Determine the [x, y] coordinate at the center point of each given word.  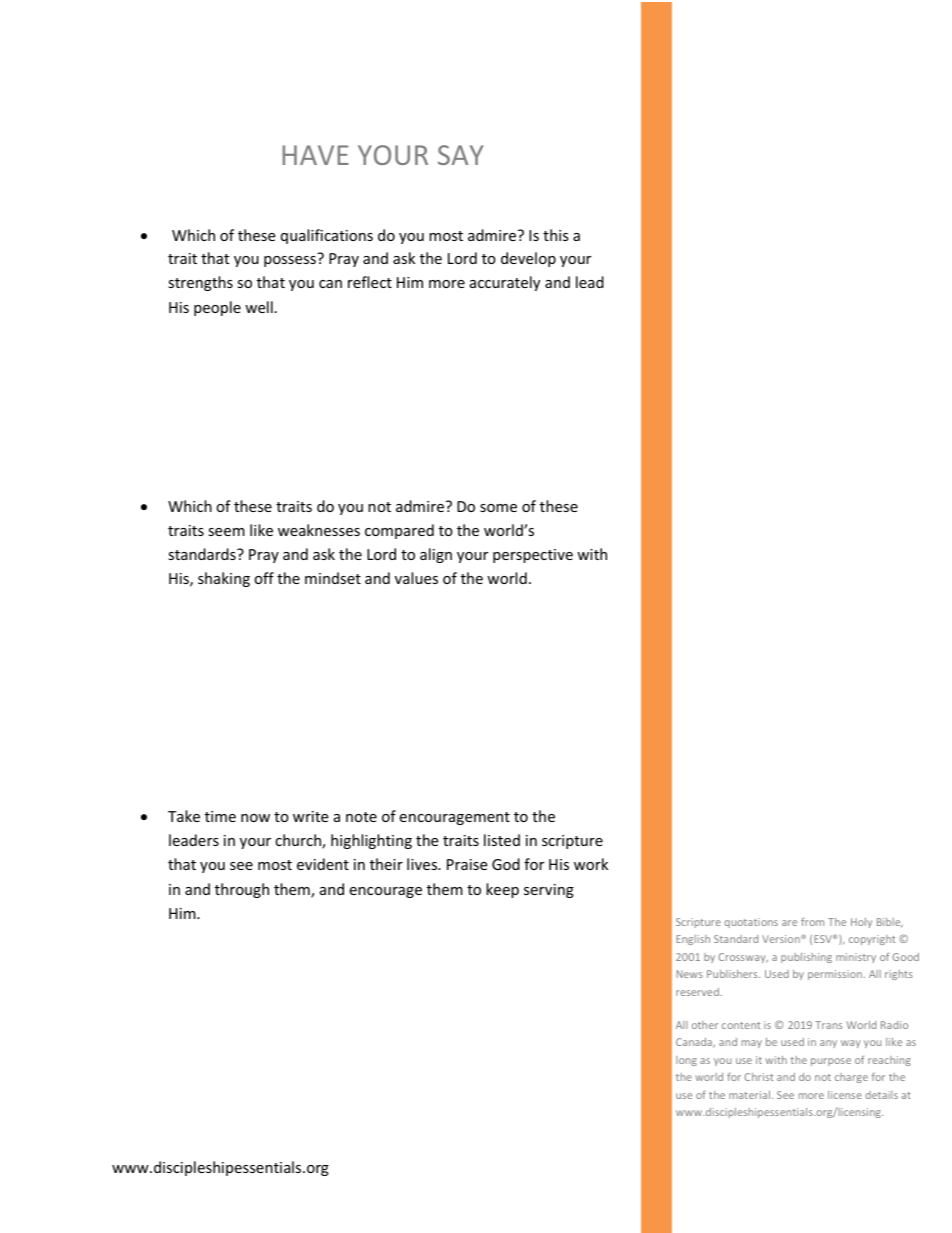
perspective [533, 556]
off [264, 578]
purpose [831, 1062]
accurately [505, 283]
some [498, 508]
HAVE [315, 155]
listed [502, 840]
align [436, 555]
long [686, 1061]
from [812, 922]
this [556, 235]
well [259, 307]
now [255, 818]
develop [528, 259]
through [242, 890]
